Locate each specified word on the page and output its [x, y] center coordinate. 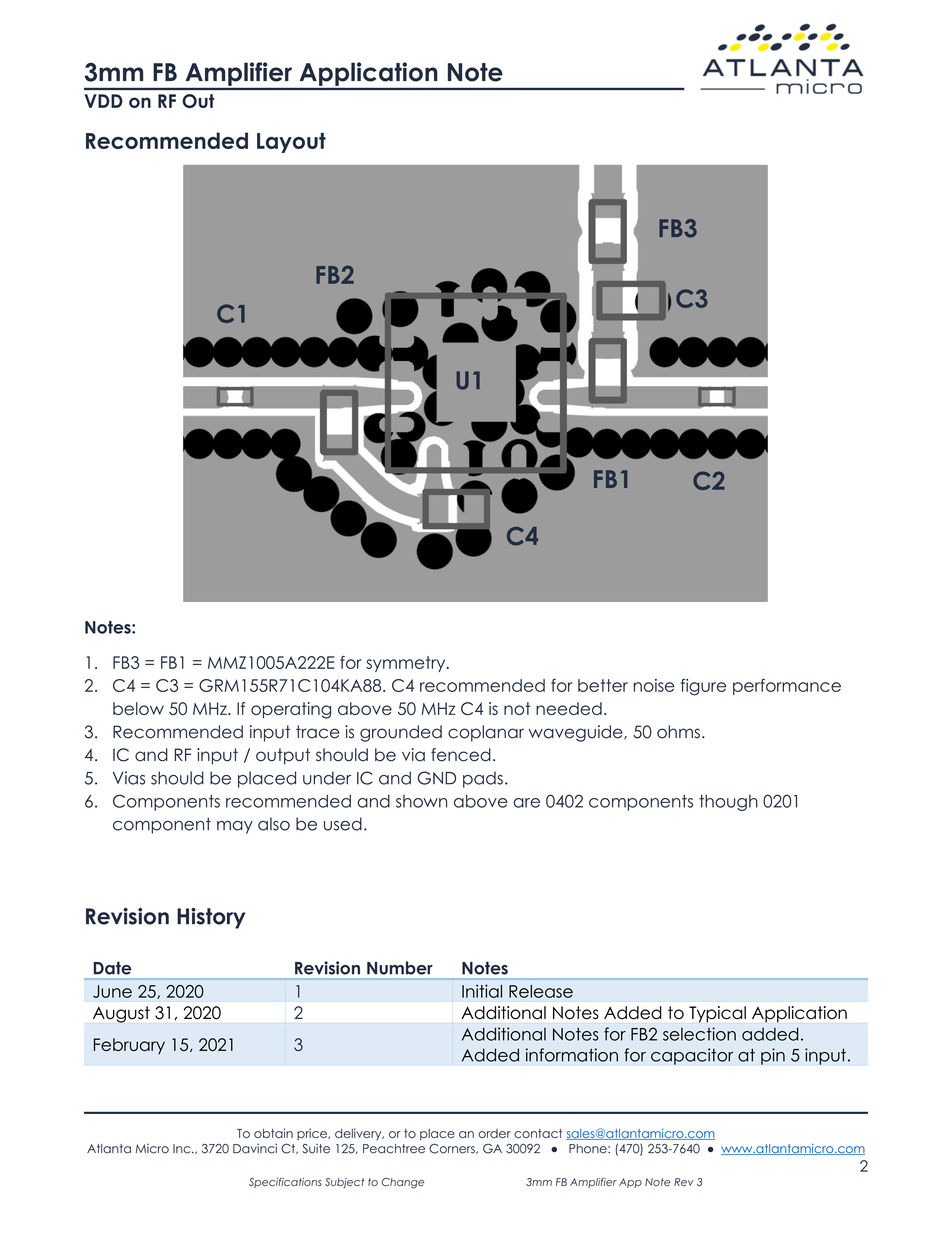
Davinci [255, 1148]
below [138, 708]
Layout [291, 143]
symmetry [407, 664]
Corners [453, 1148]
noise [654, 685]
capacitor [692, 1056]
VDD [103, 101]
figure [703, 687]
